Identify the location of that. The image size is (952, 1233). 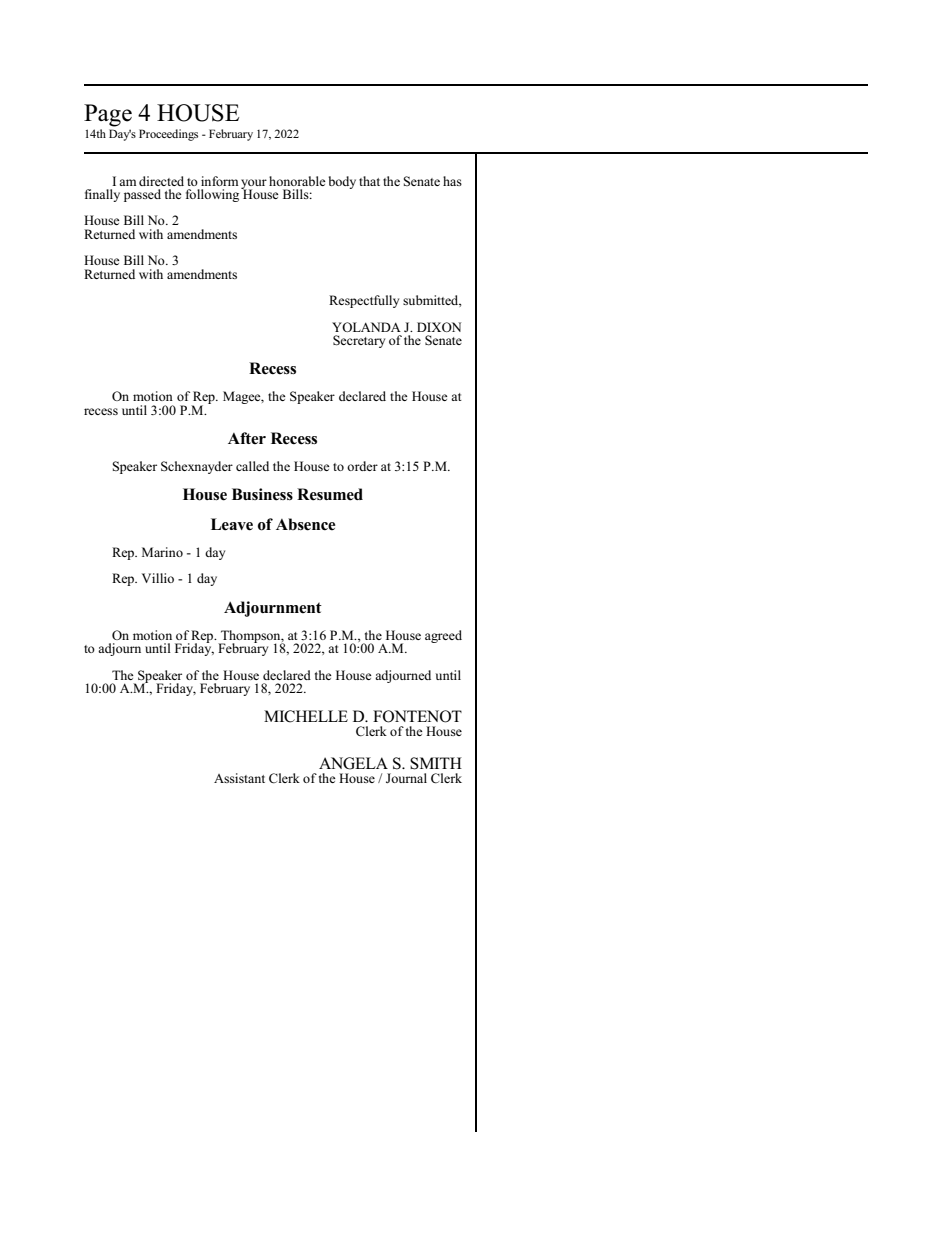
(369, 181).
